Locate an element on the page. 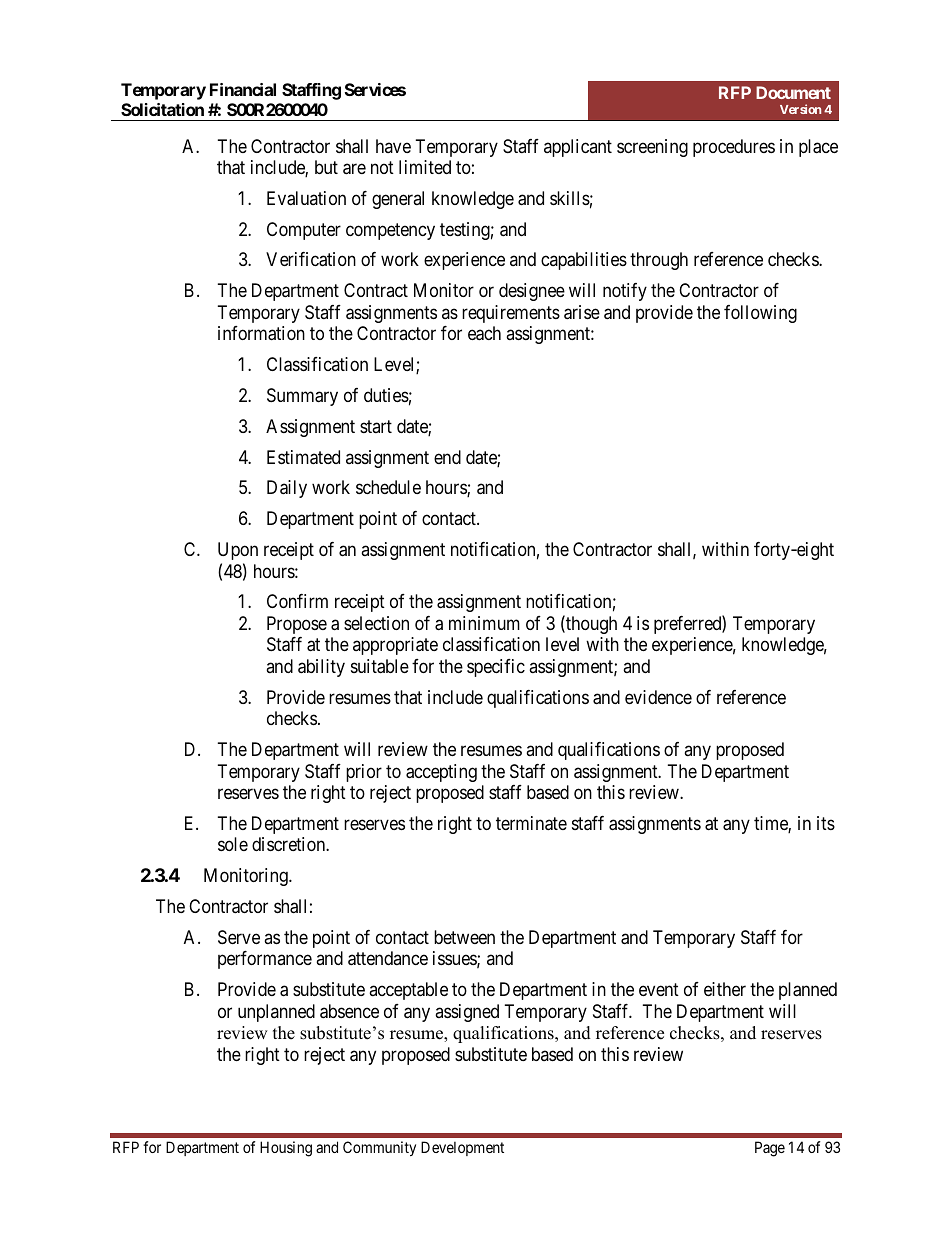  Development is located at coordinates (462, 1148).
